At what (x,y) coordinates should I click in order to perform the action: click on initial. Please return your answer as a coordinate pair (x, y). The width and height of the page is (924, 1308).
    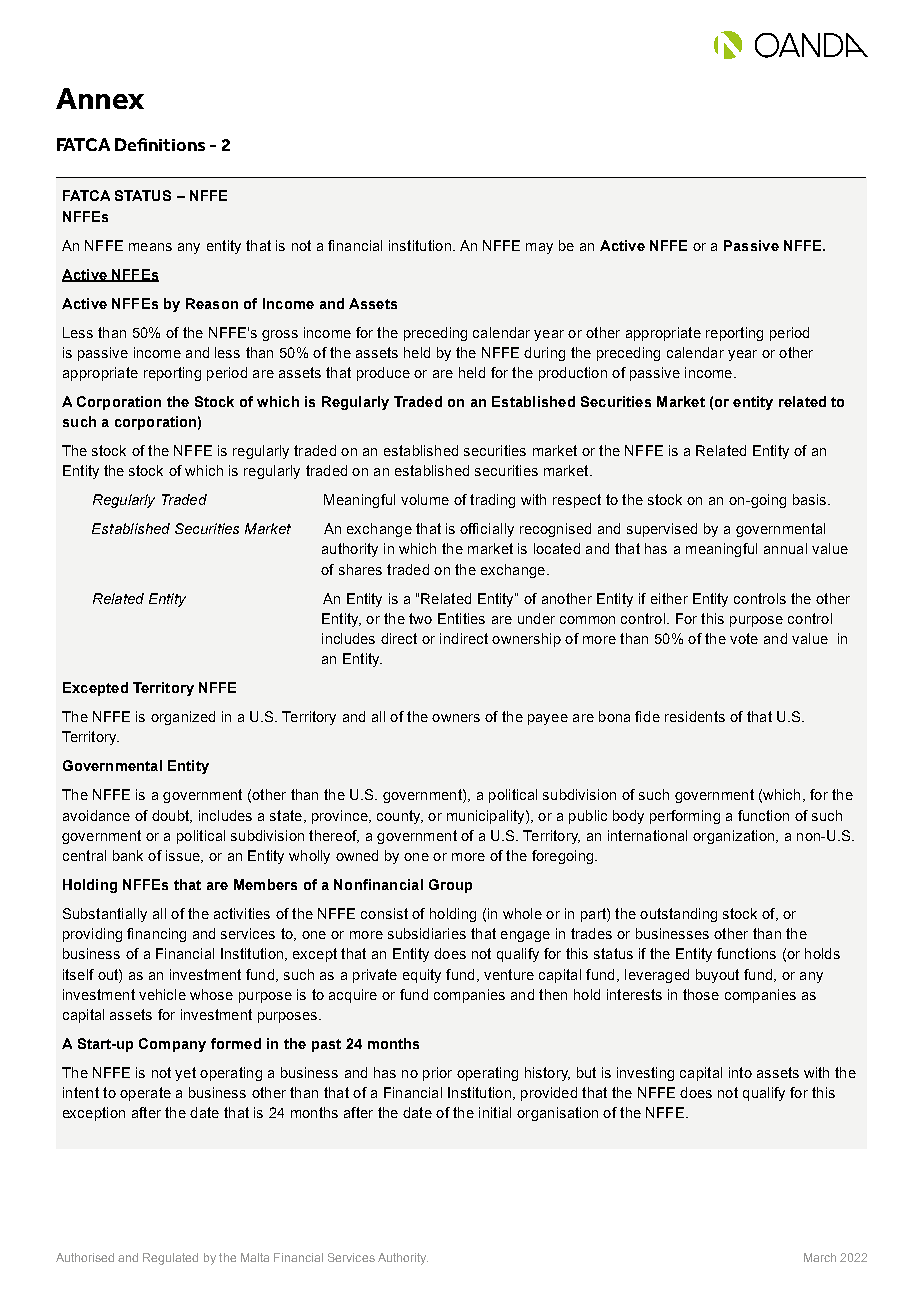
    Looking at the image, I should click on (495, 1112).
